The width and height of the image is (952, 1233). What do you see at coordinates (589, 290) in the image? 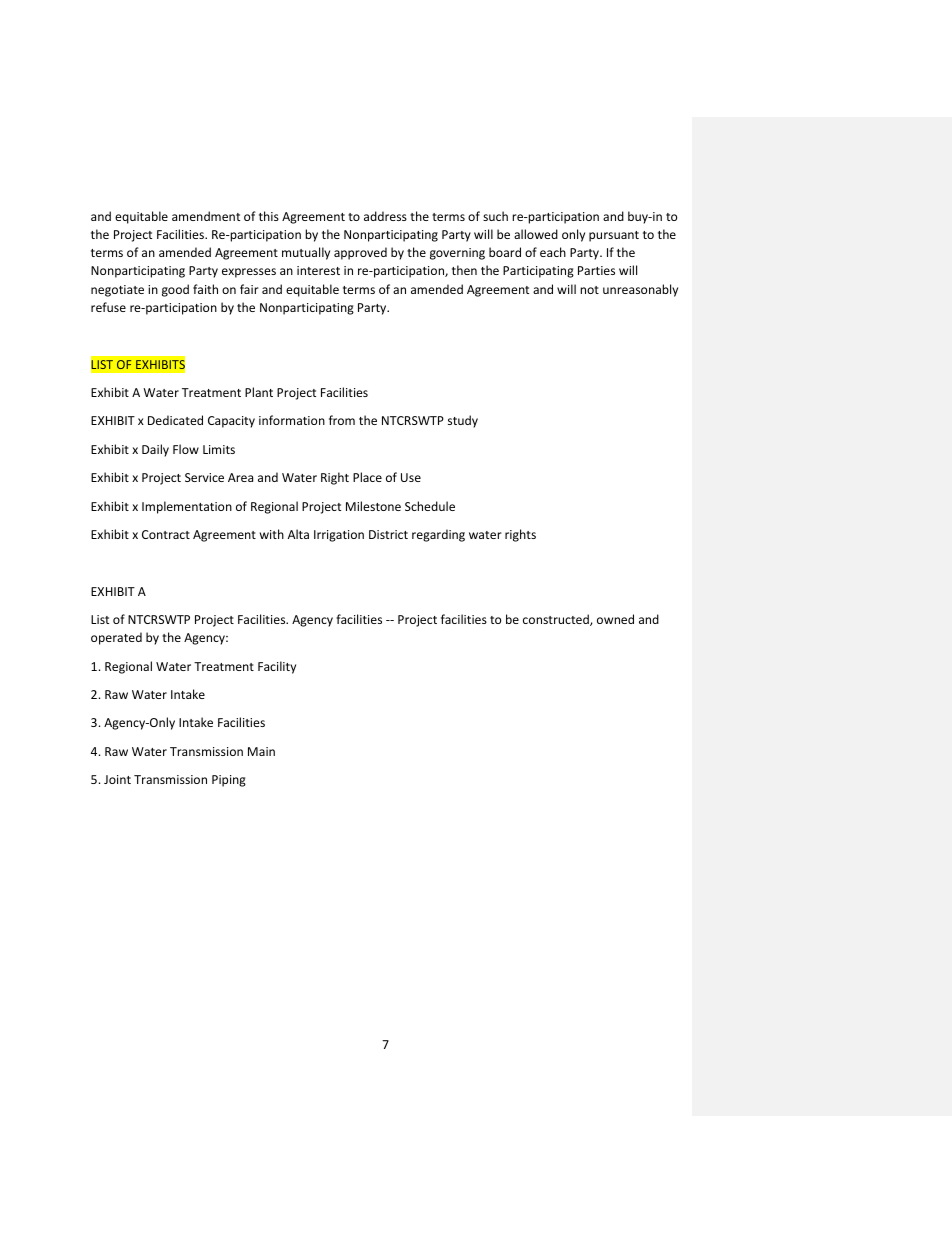
I see `not` at bounding box center [589, 290].
